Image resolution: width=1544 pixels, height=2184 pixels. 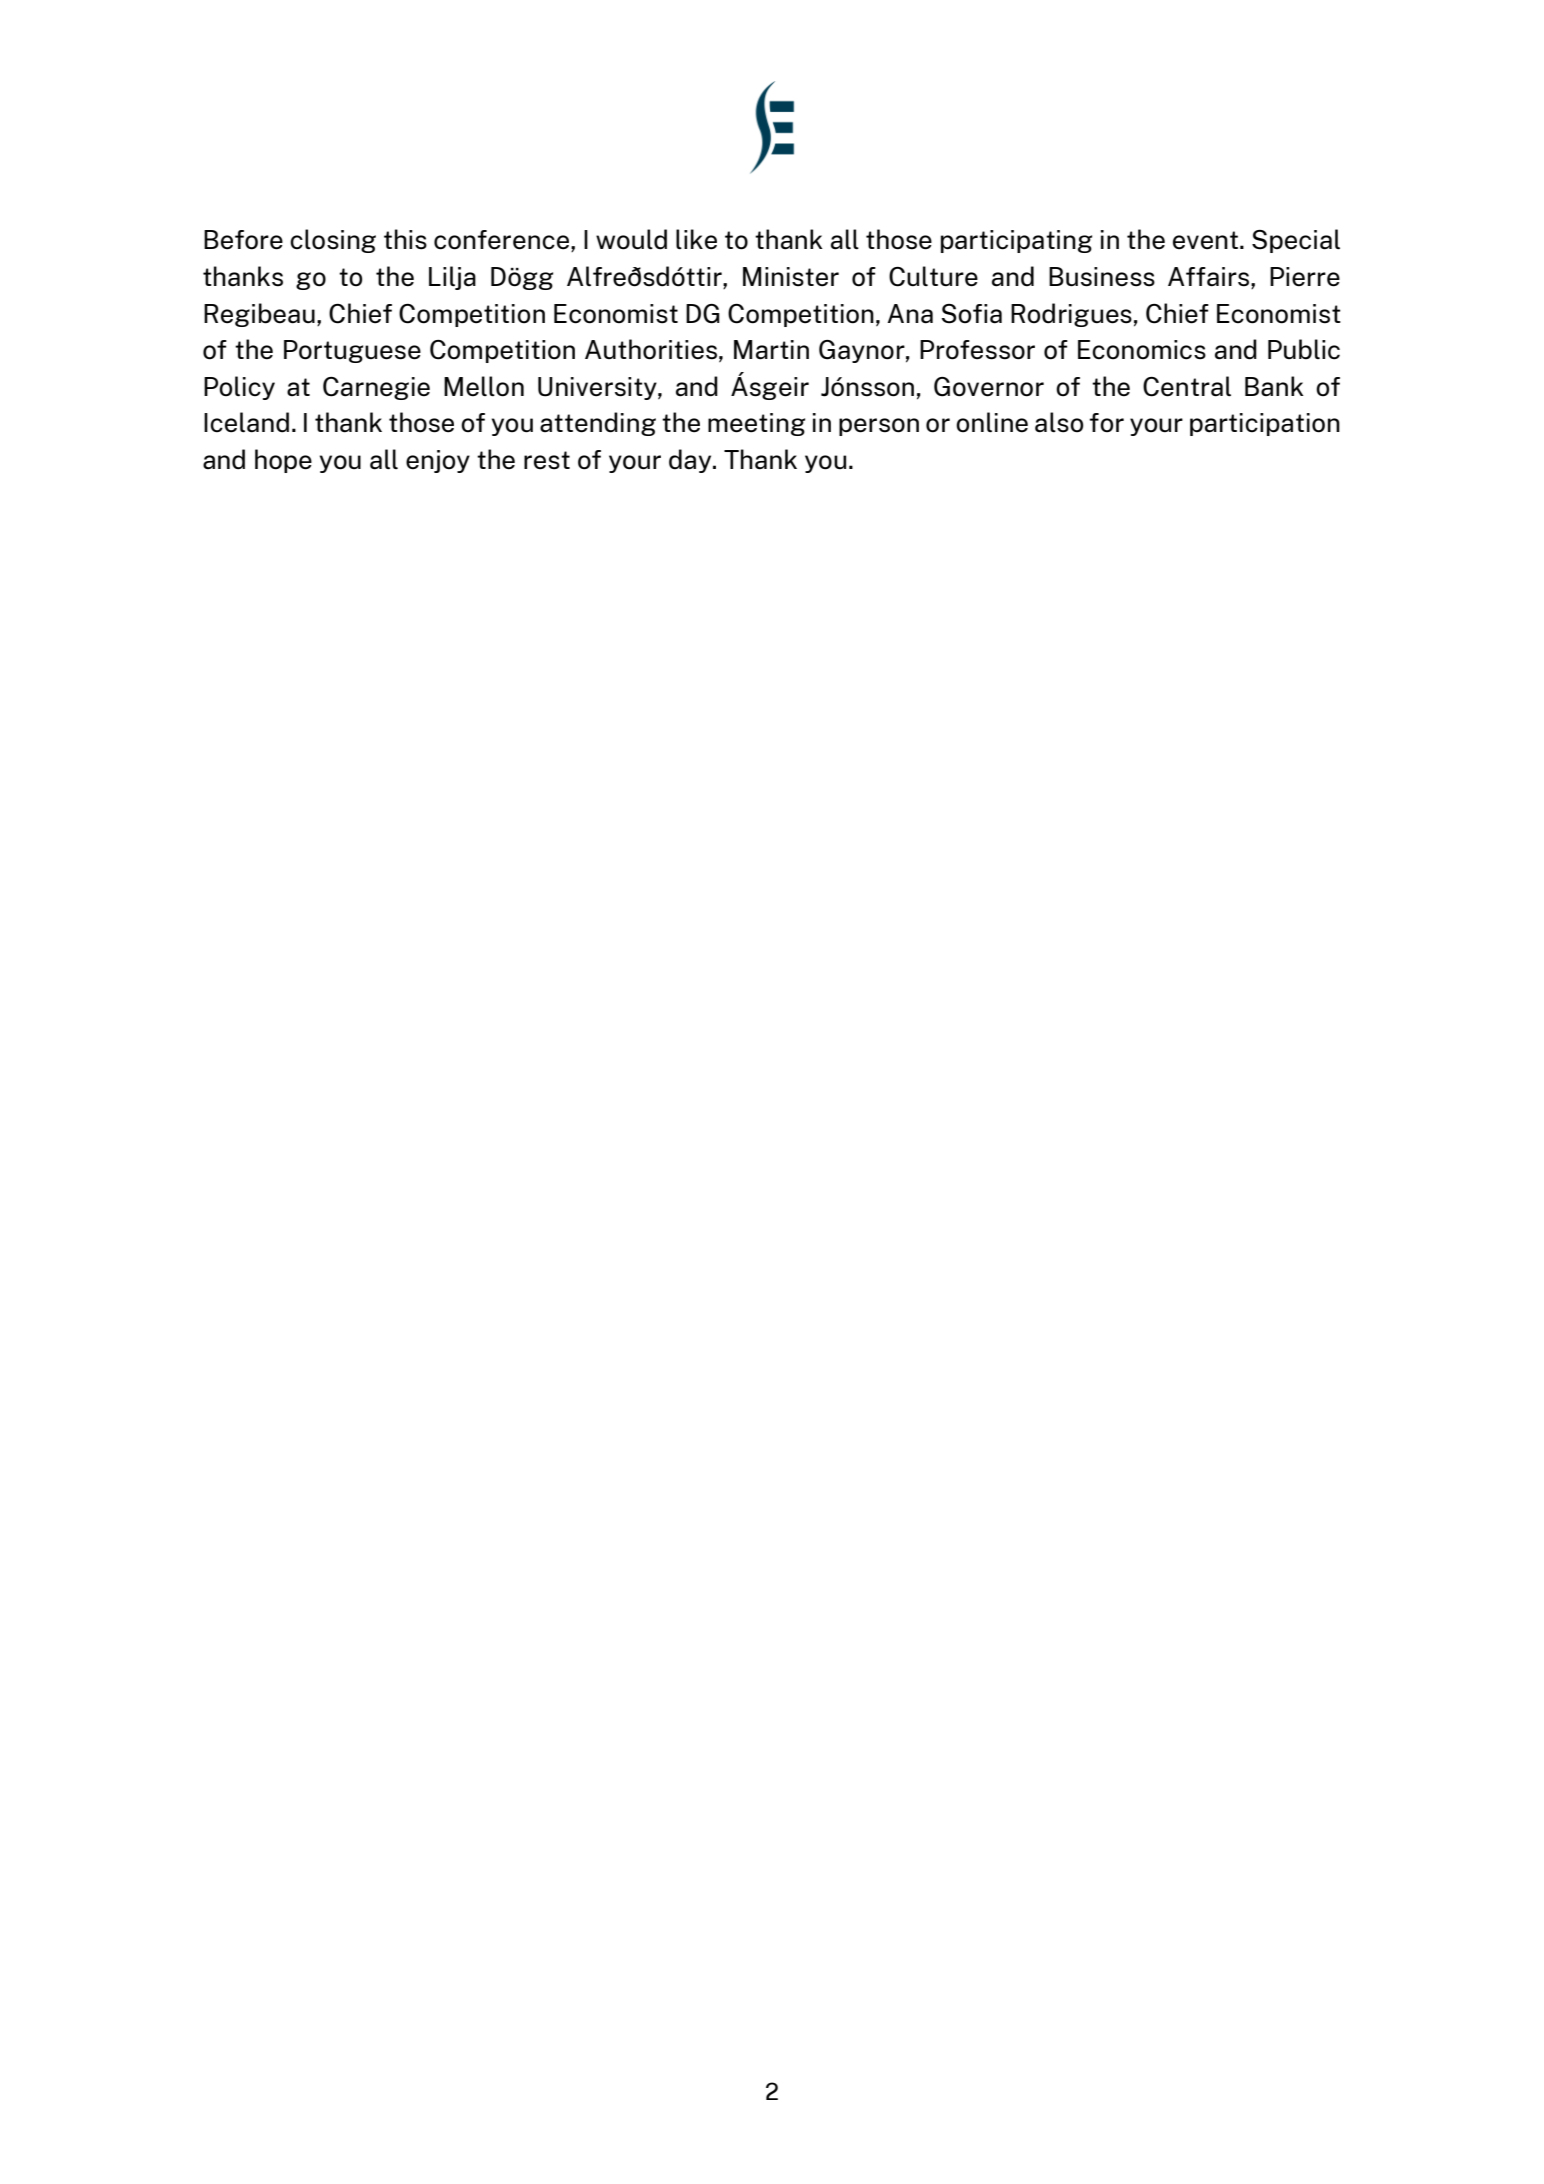 What do you see at coordinates (1207, 240) in the image?
I see `event` at bounding box center [1207, 240].
